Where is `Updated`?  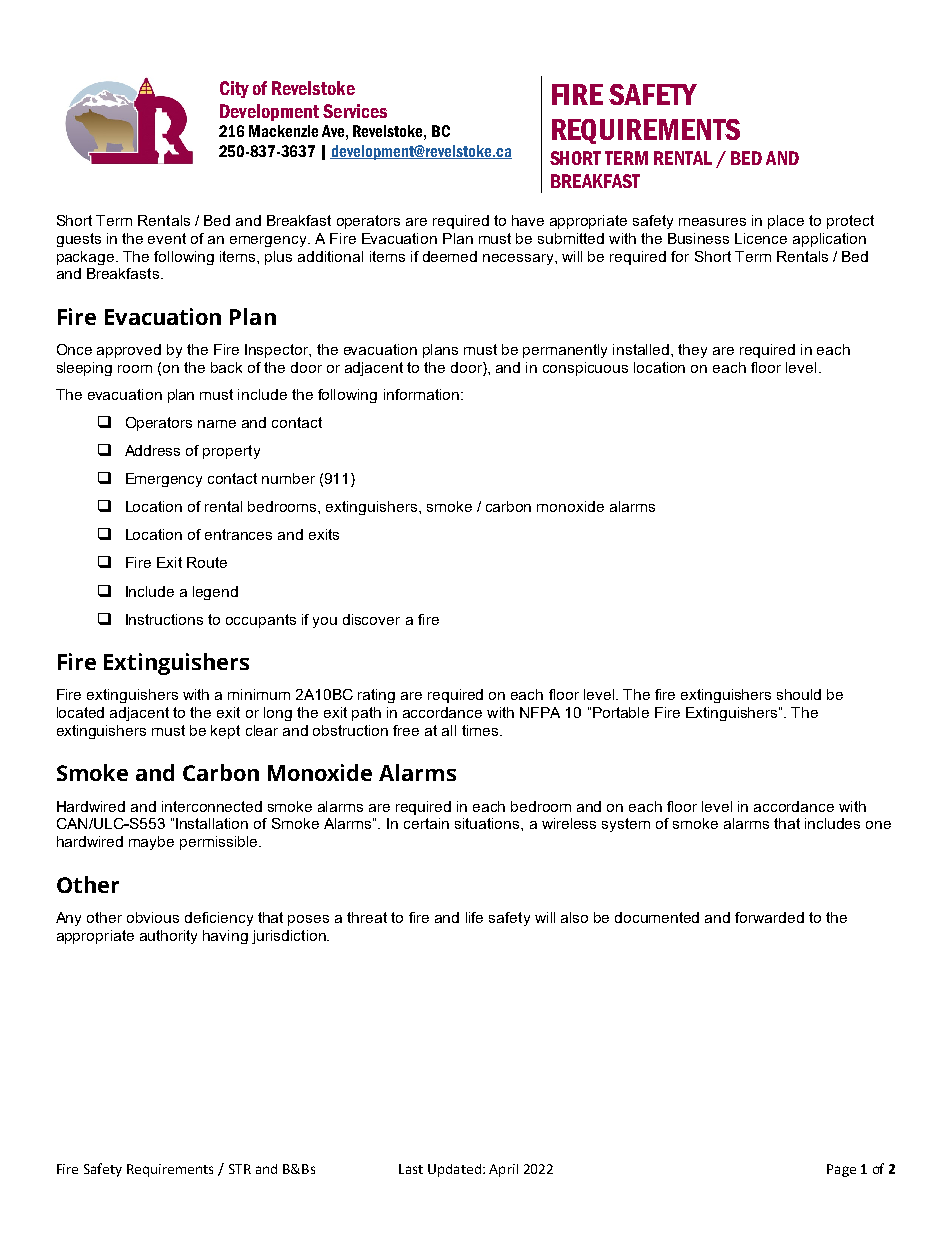 Updated is located at coordinates (454, 1170).
